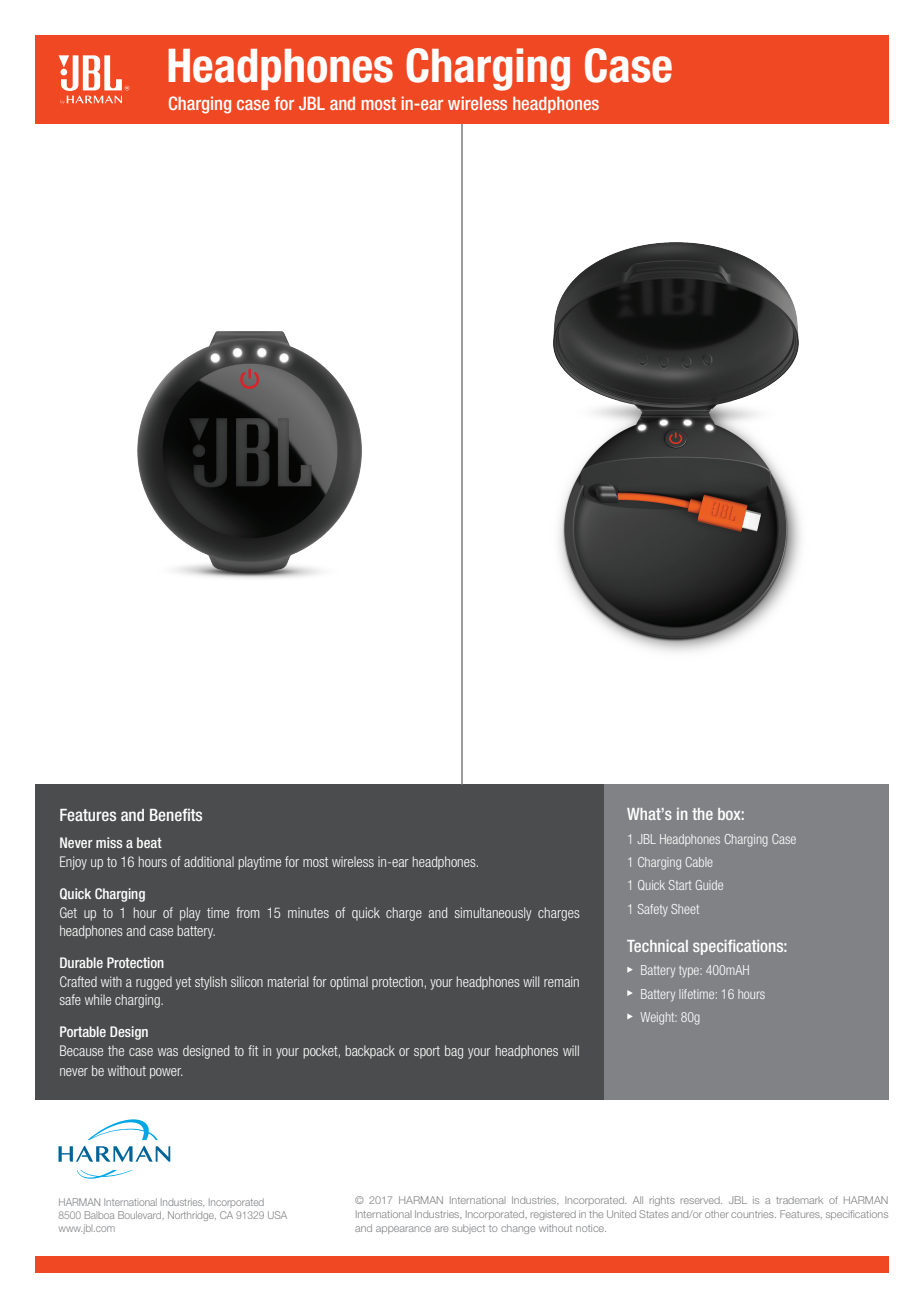 This screenshot has height=1308, width=924. Describe the element at coordinates (658, 1018) in the screenshot. I see `Weight` at that location.
